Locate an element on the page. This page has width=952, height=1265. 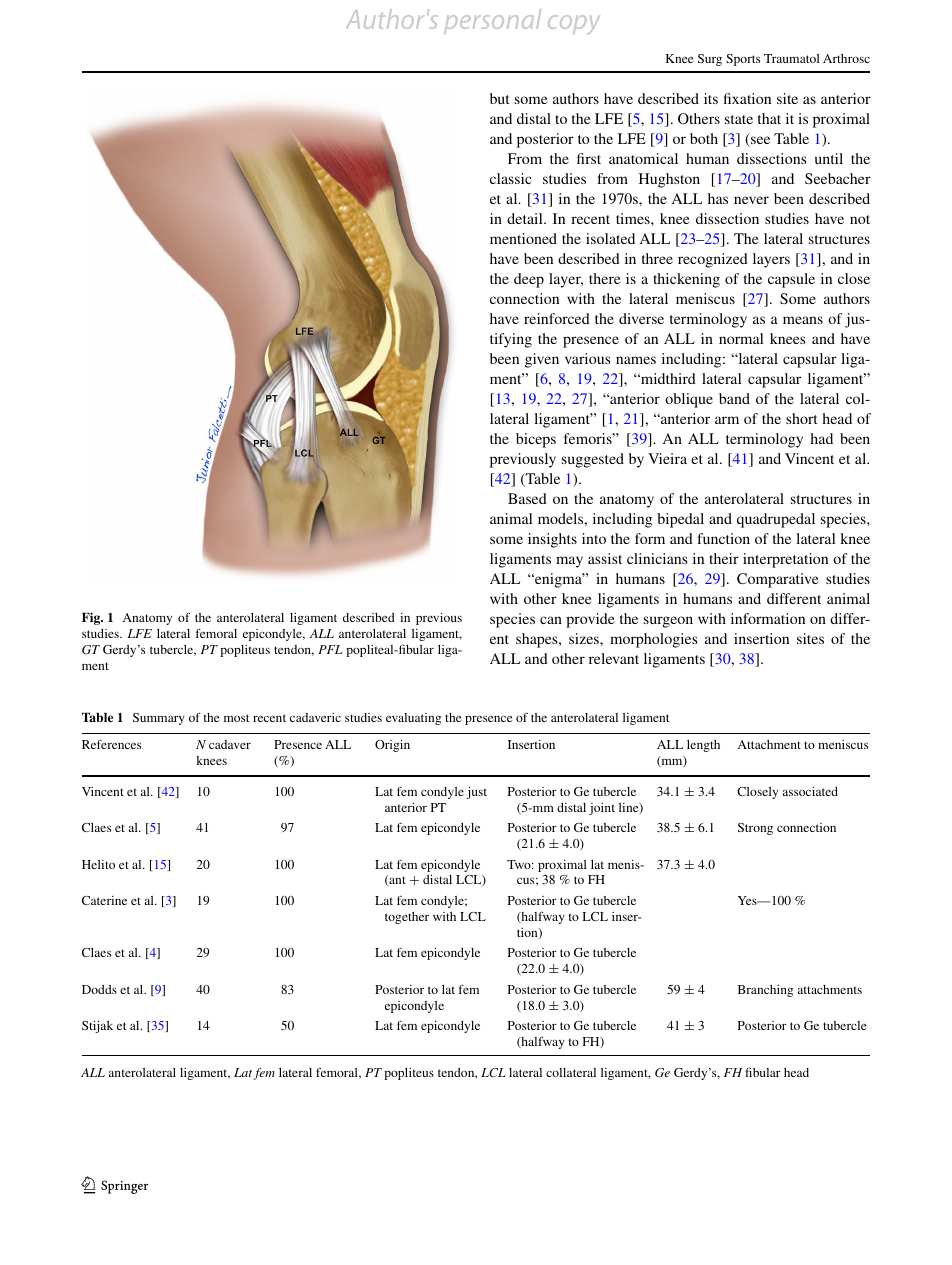
personal is located at coordinates (492, 21).
